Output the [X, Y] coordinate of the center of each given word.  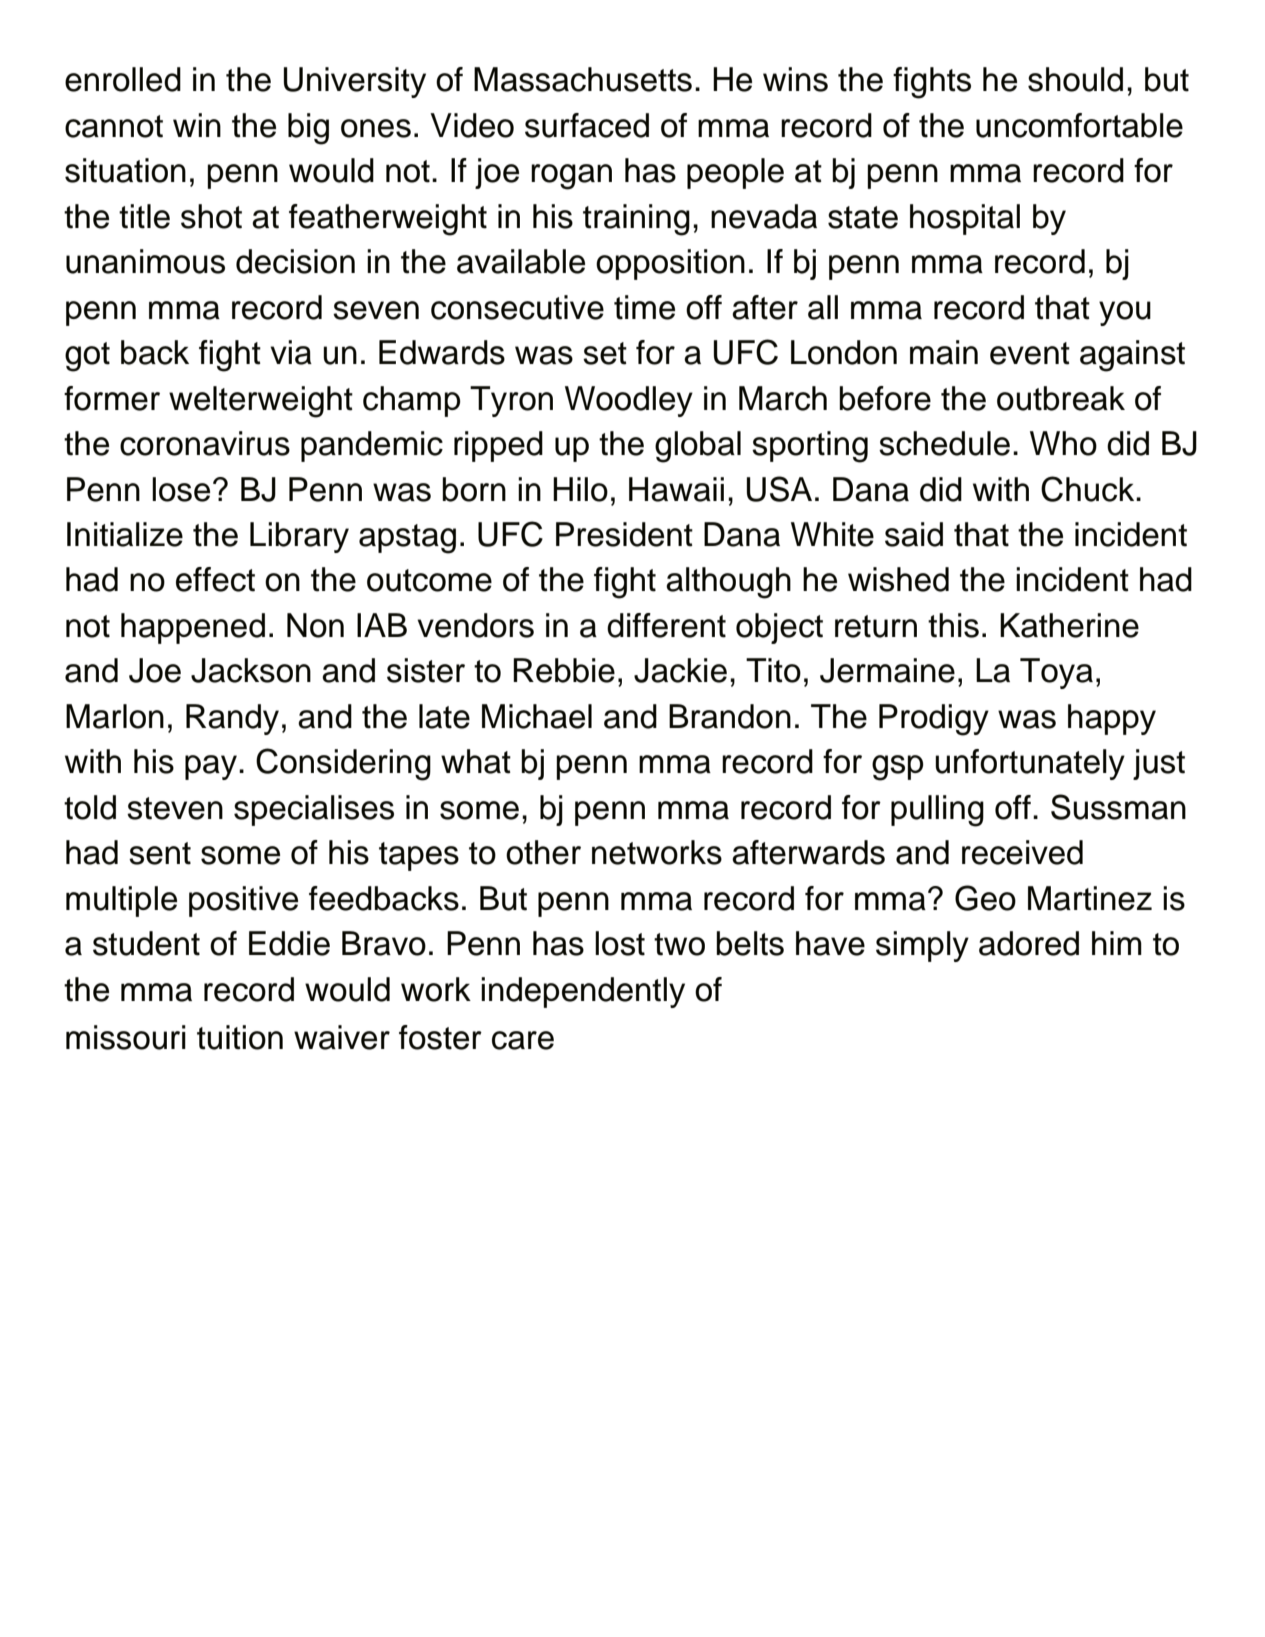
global [698, 447]
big [308, 129]
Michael [537, 716]
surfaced [587, 125]
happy [1112, 719]
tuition [240, 1037]
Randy [232, 719]
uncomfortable [1079, 125]
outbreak [1061, 398]
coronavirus [205, 443]
